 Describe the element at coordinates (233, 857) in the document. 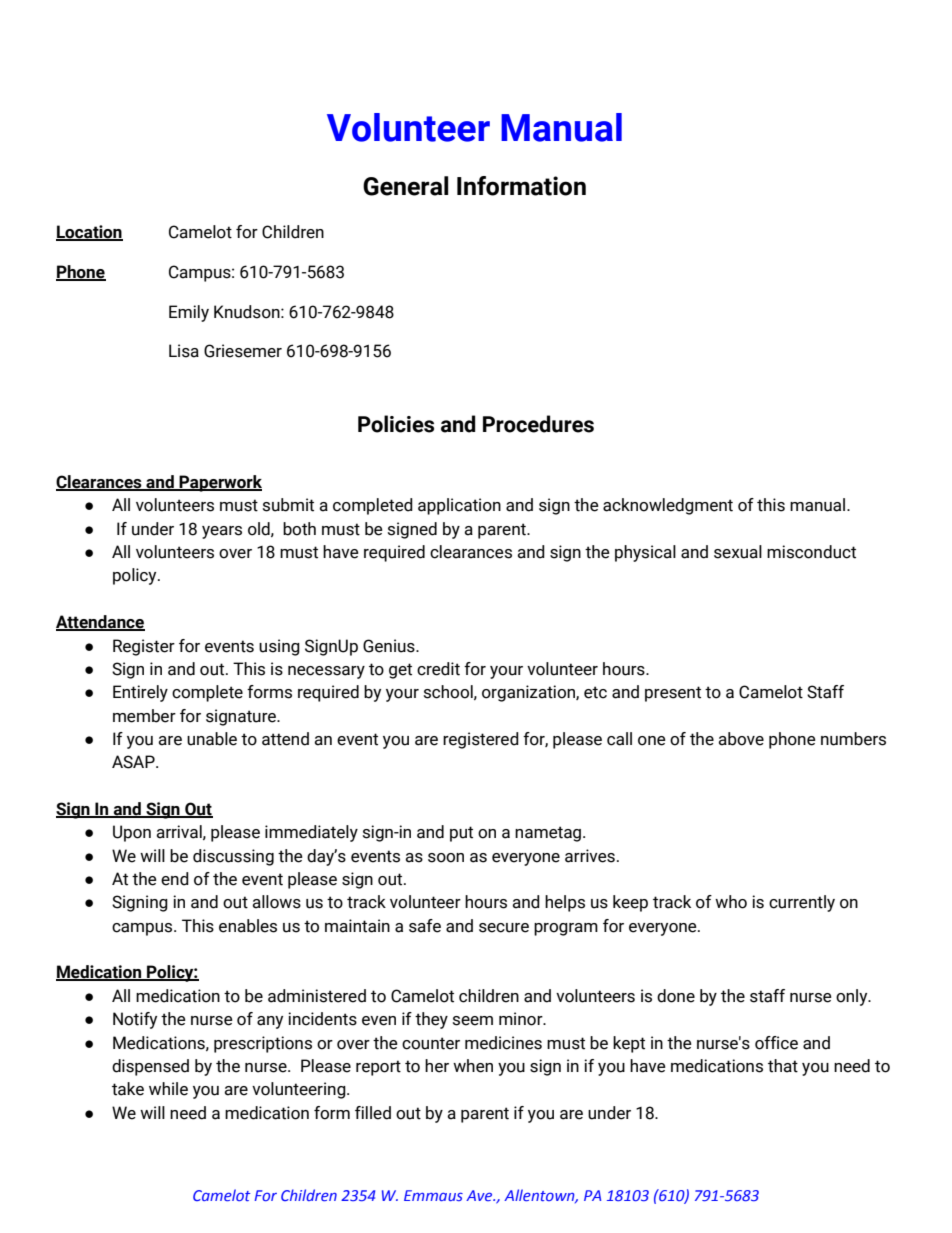

I see `discussing` at that location.
